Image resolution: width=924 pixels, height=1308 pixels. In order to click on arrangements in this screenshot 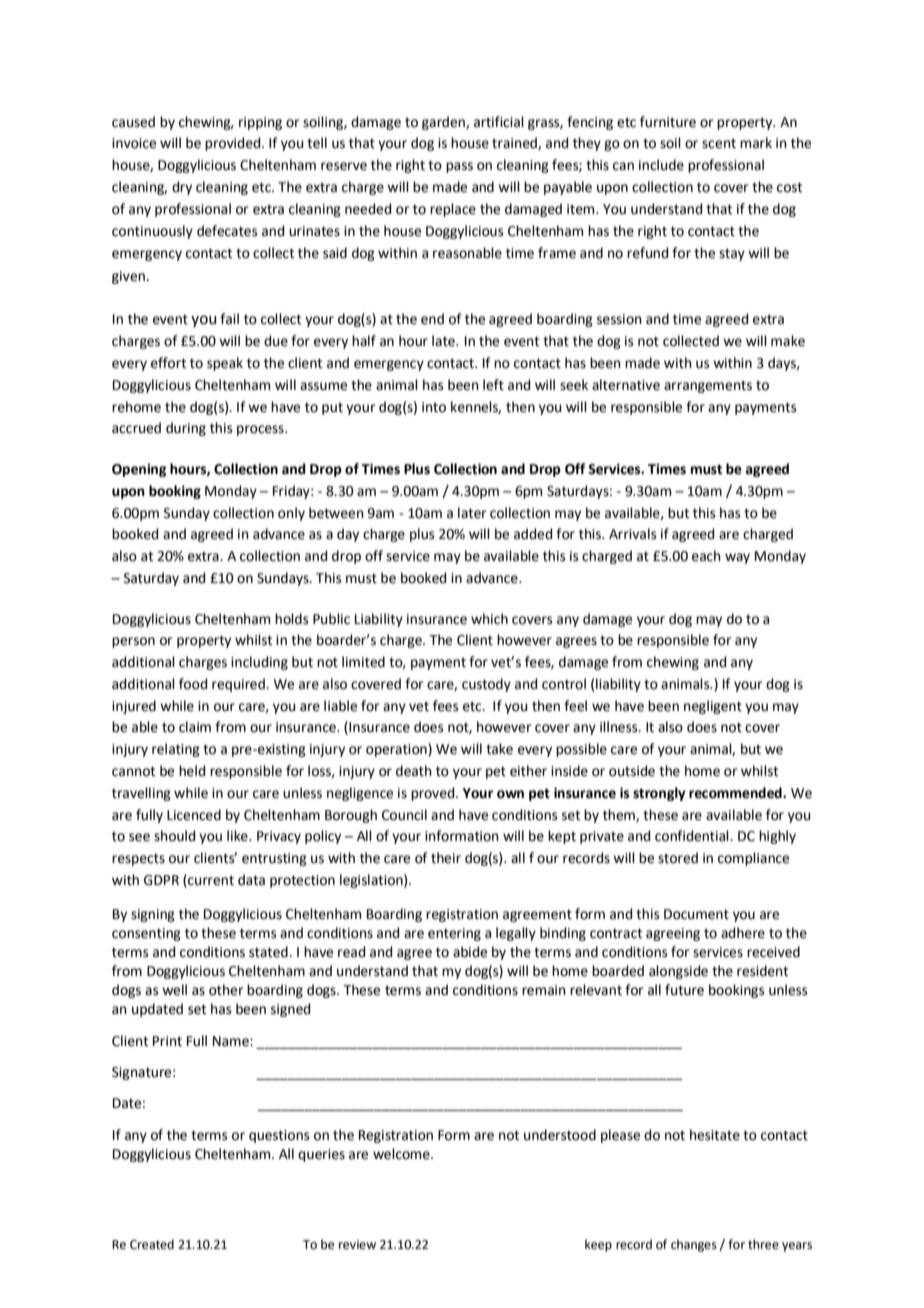, I will do `click(708, 386)`.
